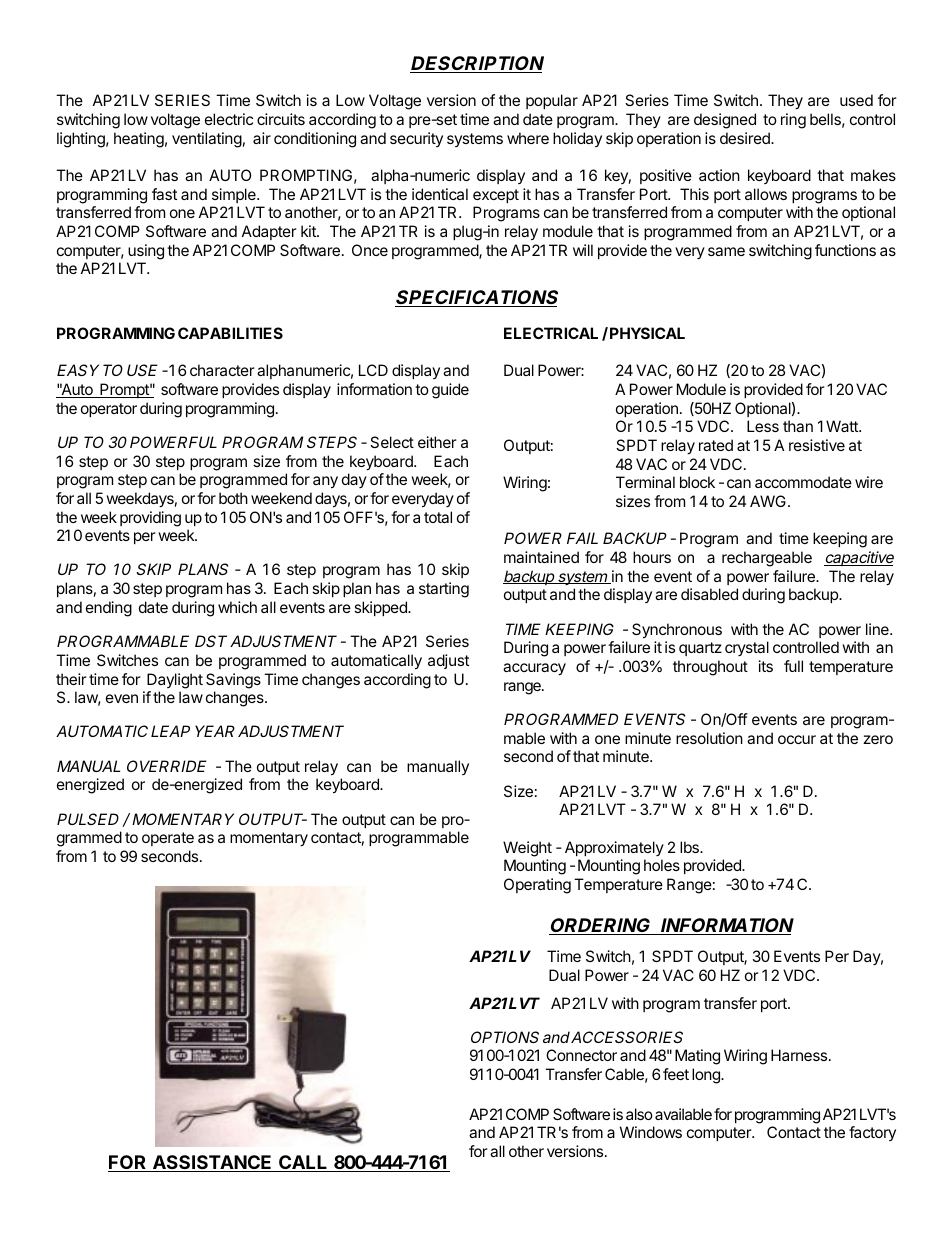 This image has height=1233, width=952. What do you see at coordinates (233, 498) in the image?
I see `both` at bounding box center [233, 498].
